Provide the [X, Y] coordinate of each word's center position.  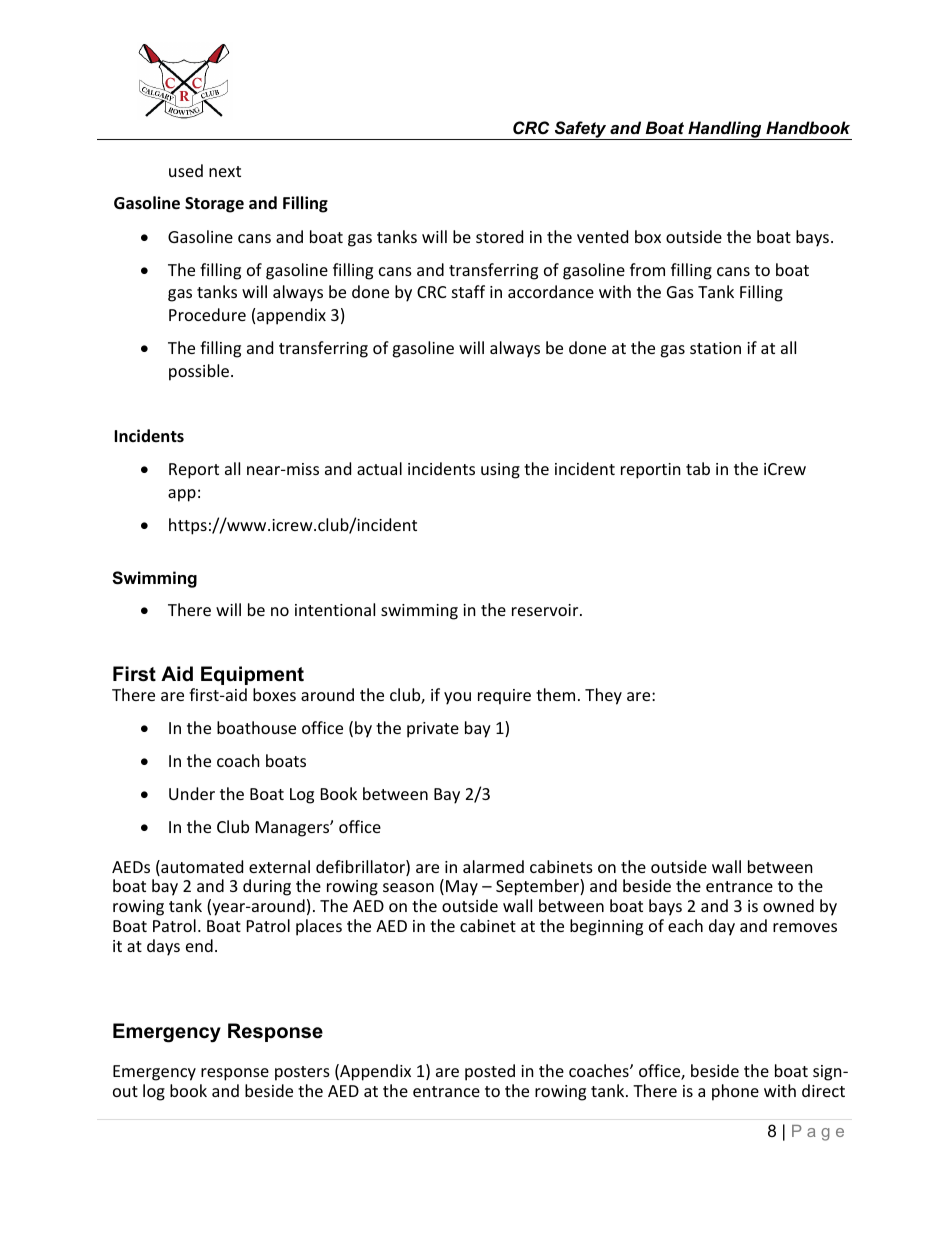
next [225, 171]
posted [490, 1072]
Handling [725, 130]
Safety [580, 130]
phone [735, 1092]
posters [302, 1073]
